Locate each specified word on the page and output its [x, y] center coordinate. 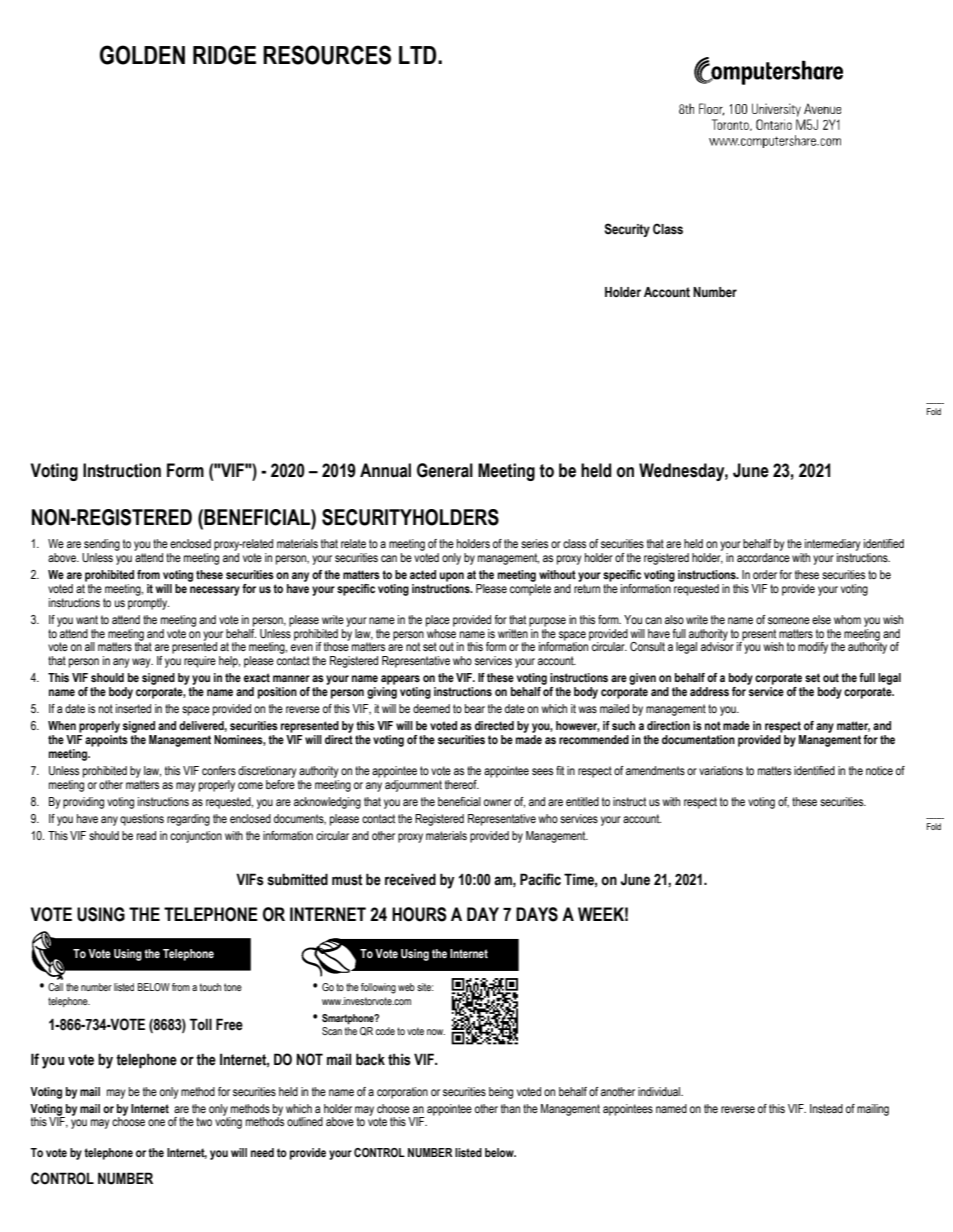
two [204, 1121]
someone [789, 620]
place [438, 621]
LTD [419, 55]
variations [721, 770]
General [445, 470]
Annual [385, 470]
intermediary [832, 546]
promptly [148, 602]
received [410, 879]
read [146, 835]
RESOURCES [327, 55]
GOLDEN [142, 55]
